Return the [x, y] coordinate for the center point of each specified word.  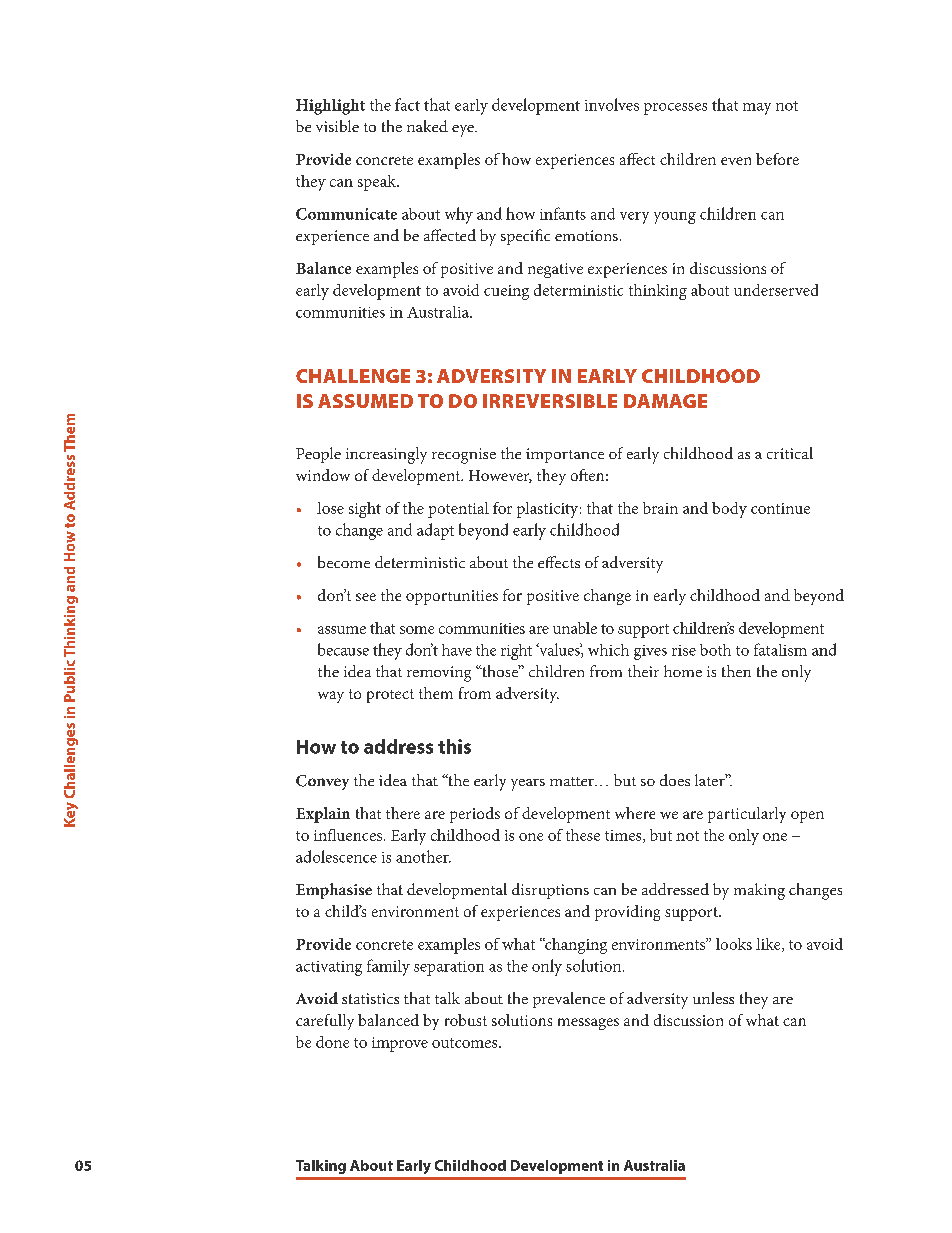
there [403, 813]
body [729, 510]
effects [559, 562]
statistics [370, 998]
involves [612, 104]
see [366, 597]
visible [337, 126]
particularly [747, 815]
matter [573, 781]
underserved [776, 290]
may [757, 109]
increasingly [386, 455]
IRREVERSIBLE [550, 401]
